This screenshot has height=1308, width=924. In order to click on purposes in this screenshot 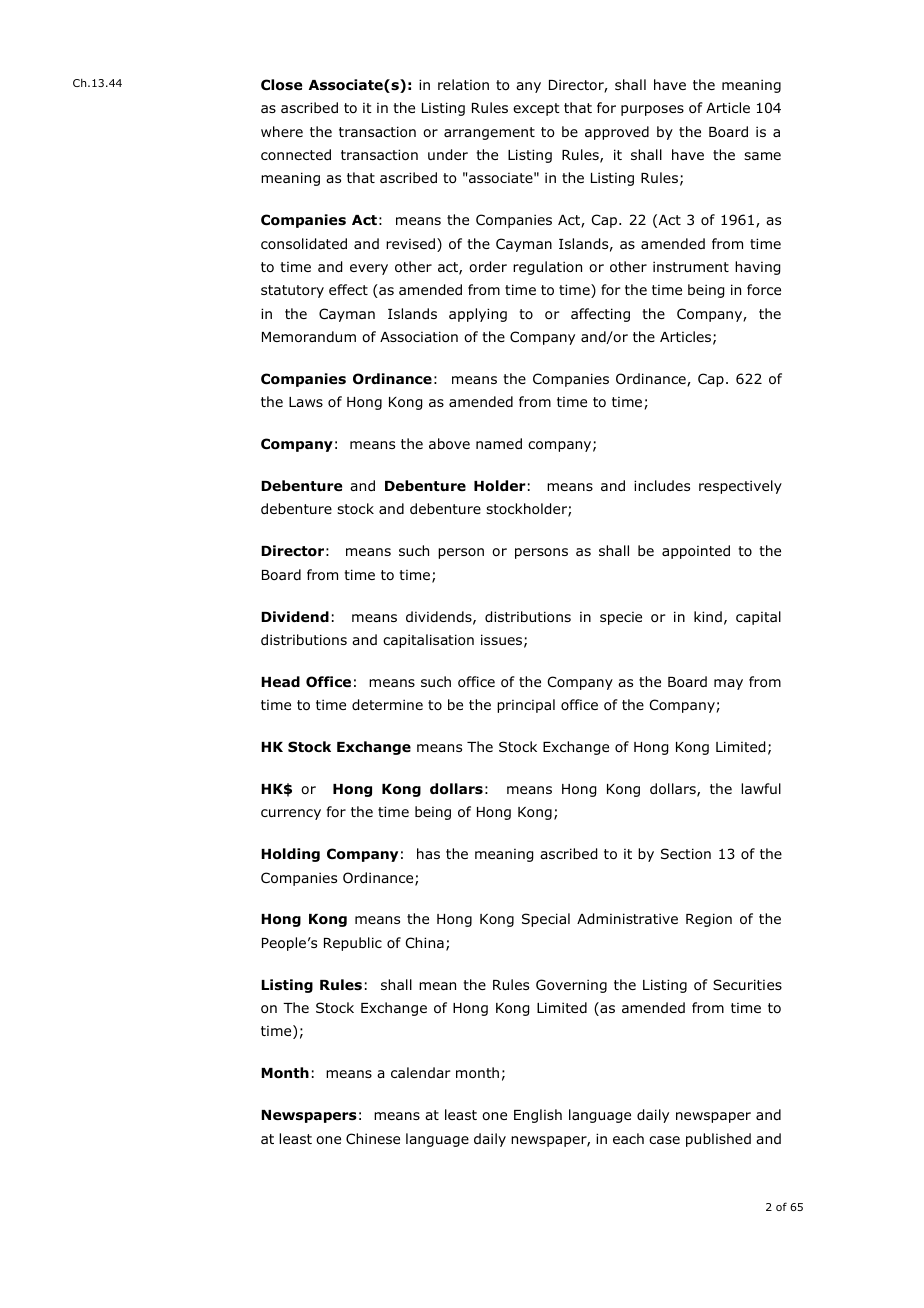, I will do `click(652, 110)`.
